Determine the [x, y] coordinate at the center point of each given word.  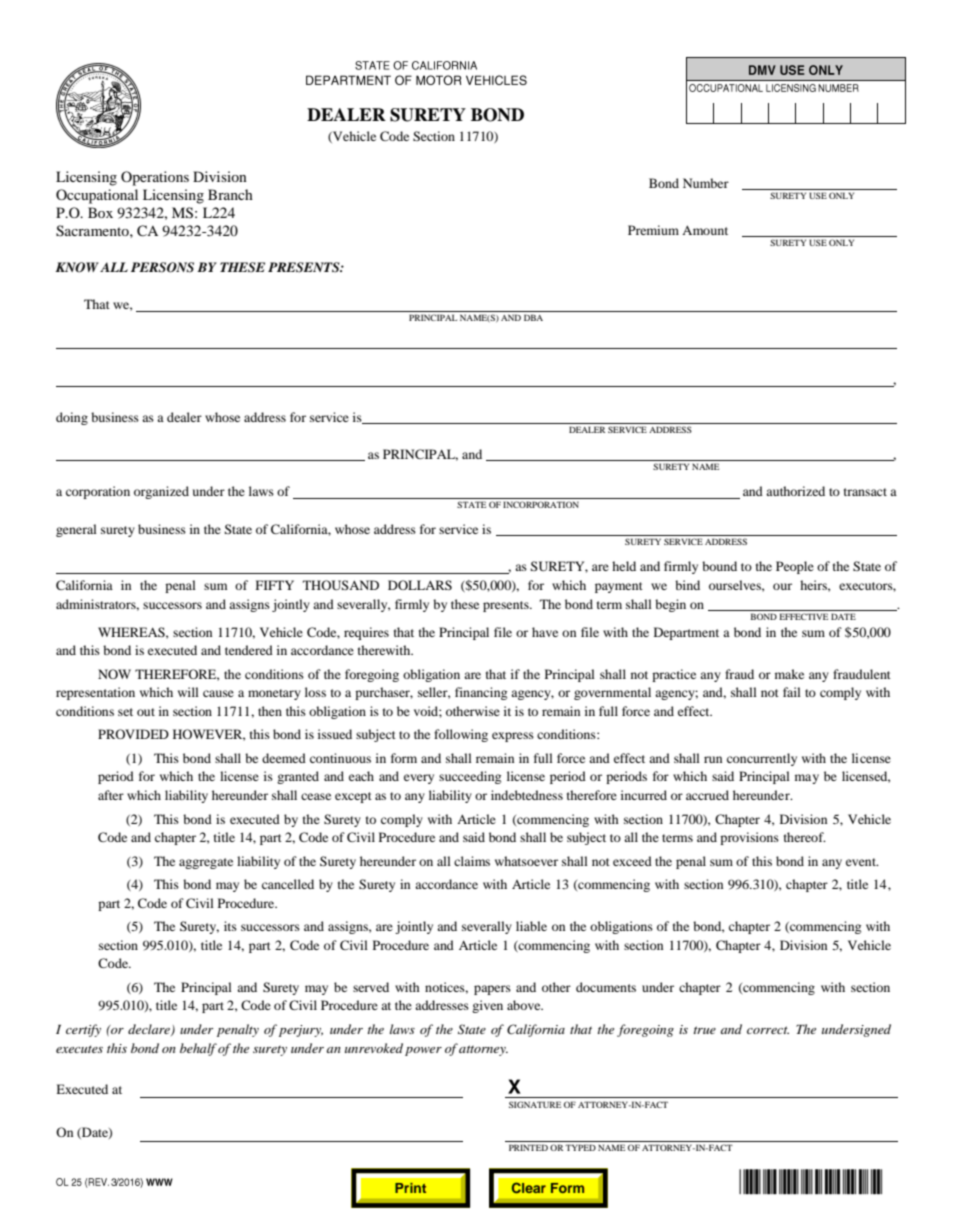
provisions [749, 838]
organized [161, 492]
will [188, 692]
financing [481, 693]
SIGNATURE [535, 1104]
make [789, 674]
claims [472, 861]
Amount [705, 230]
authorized [795, 491]
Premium [653, 230]
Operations [155, 178]
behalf [198, 1049]
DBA [533, 317]
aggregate [206, 863]
